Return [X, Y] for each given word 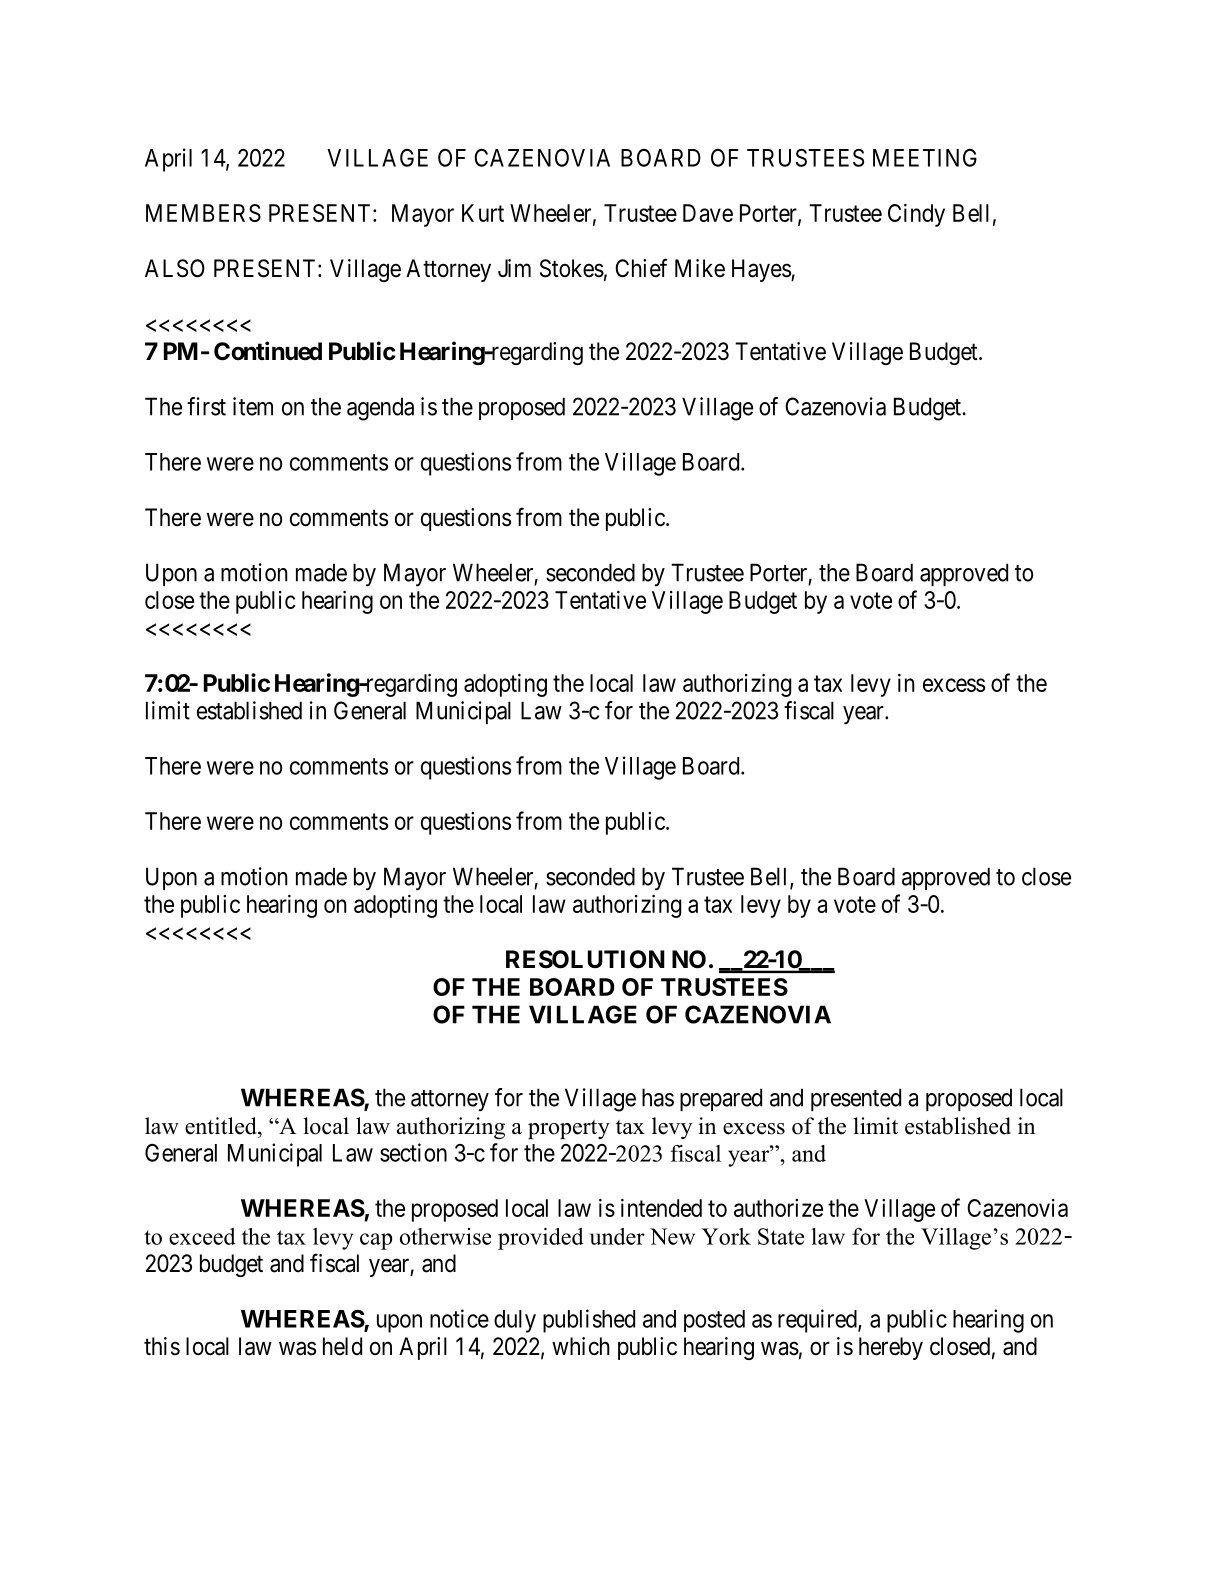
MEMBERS [203, 213]
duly [515, 1321]
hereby [891, 1348]
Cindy [916, 215]
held [342, 1346]
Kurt [483, 213]
